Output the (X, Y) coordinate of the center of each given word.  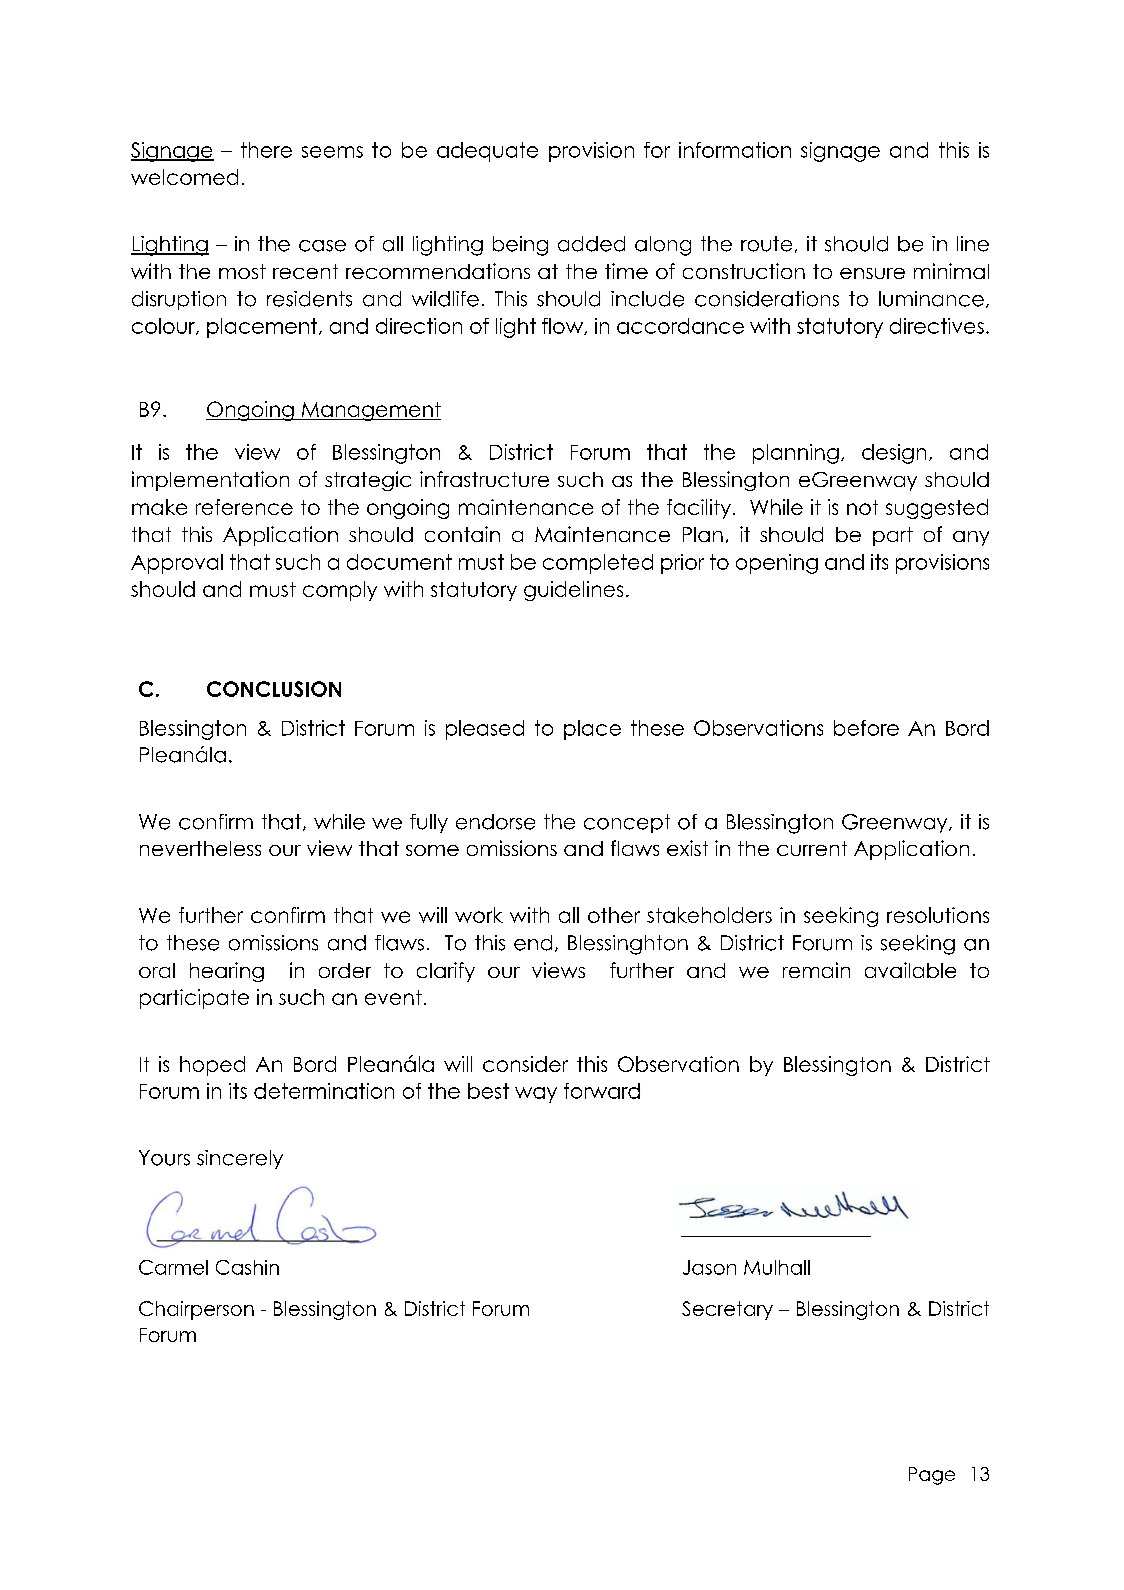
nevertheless (200, 848)
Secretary (727, 1310)
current (812, 848)
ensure (872, 273)
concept (627, 823)
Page (932, 1476)
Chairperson (196, 1310)
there (266, 150)
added (591, 244)
